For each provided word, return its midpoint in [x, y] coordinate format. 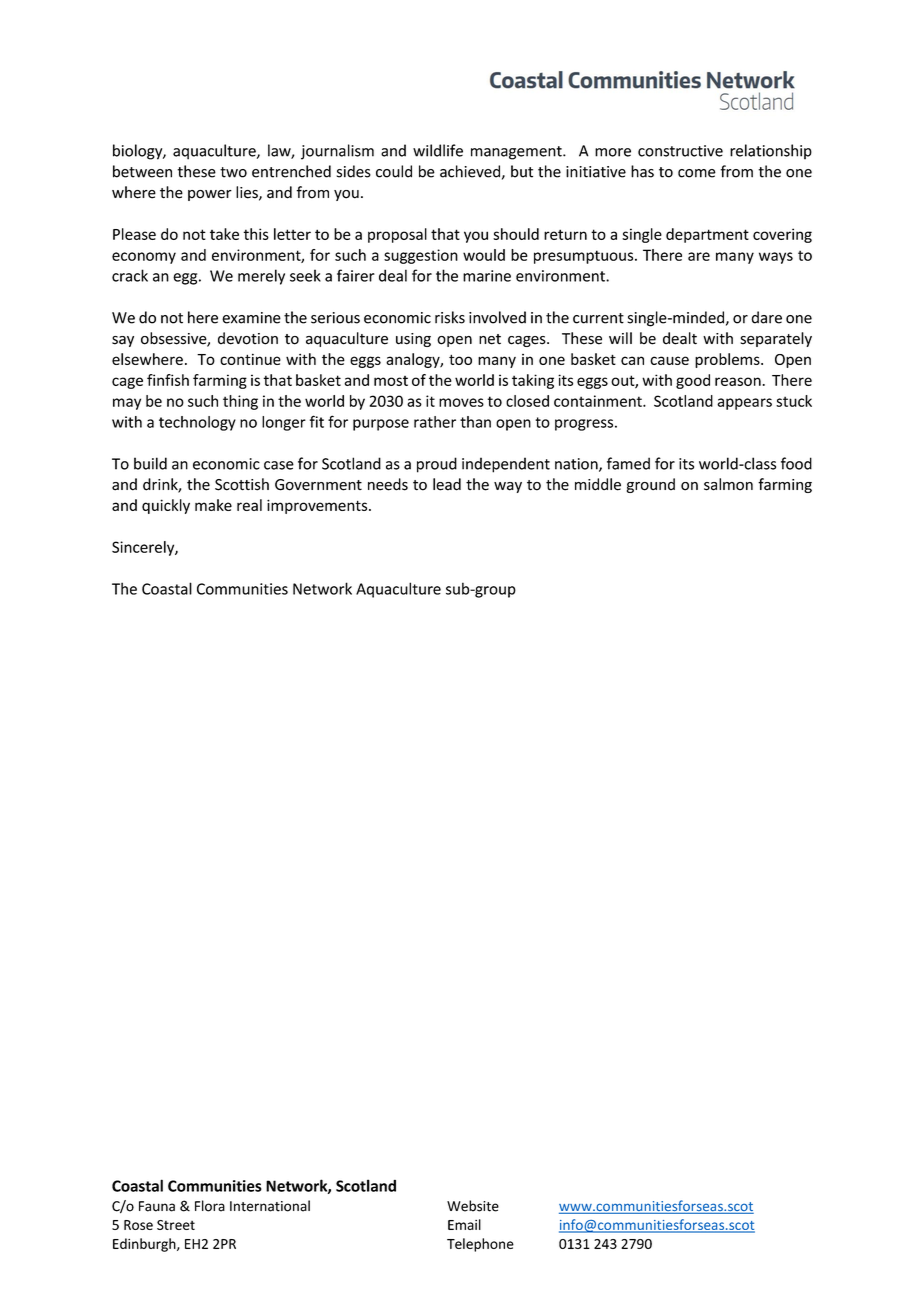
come [697, 173]
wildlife [438, 150]
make [213, 505]
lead [447, 484]
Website [473, 1206]
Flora [210, 1206]
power [210, 195]
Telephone [480, 1245]
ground [651, 485]
